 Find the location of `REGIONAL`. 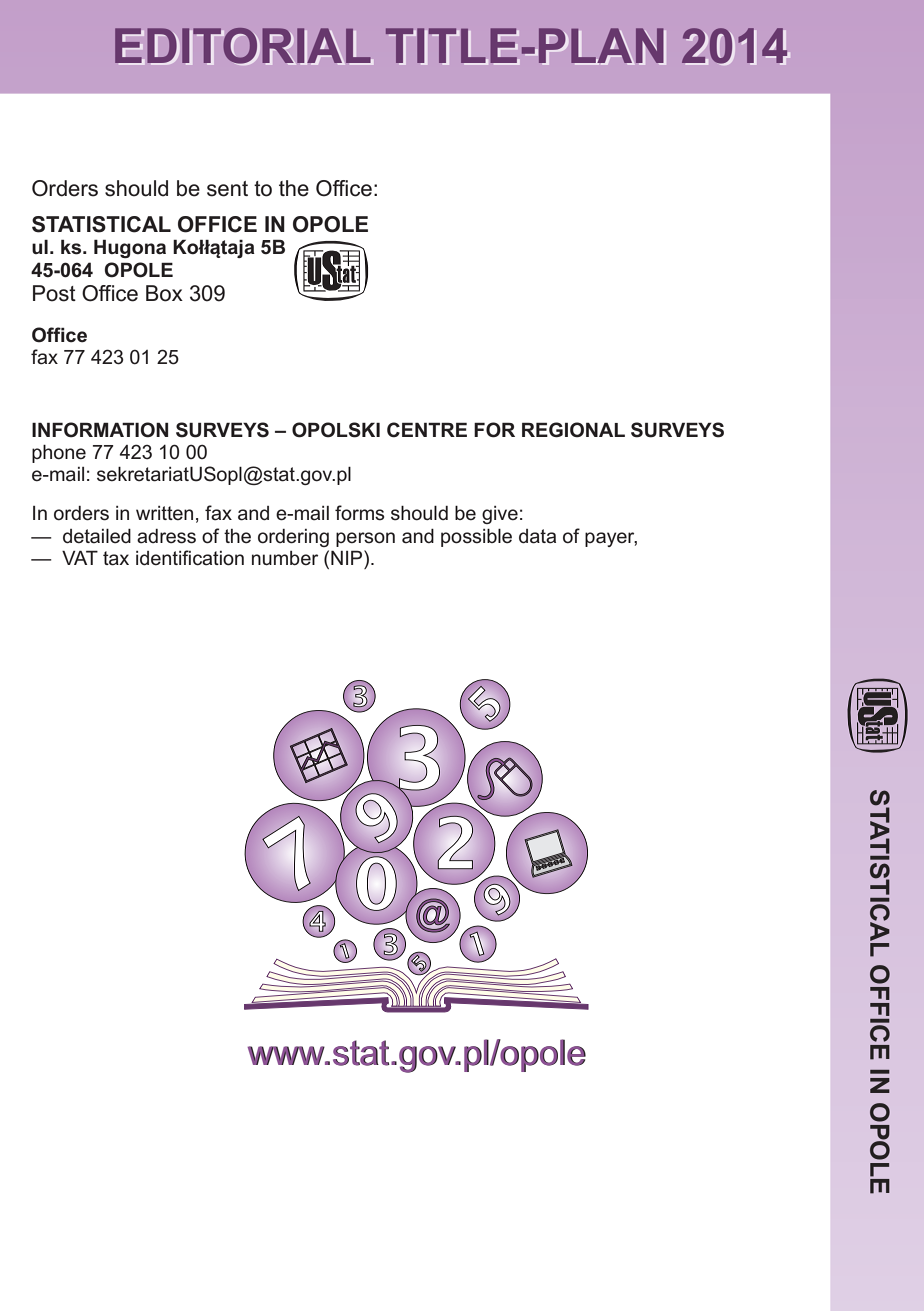

REGIONAL is located at coordinates (573, 430).
